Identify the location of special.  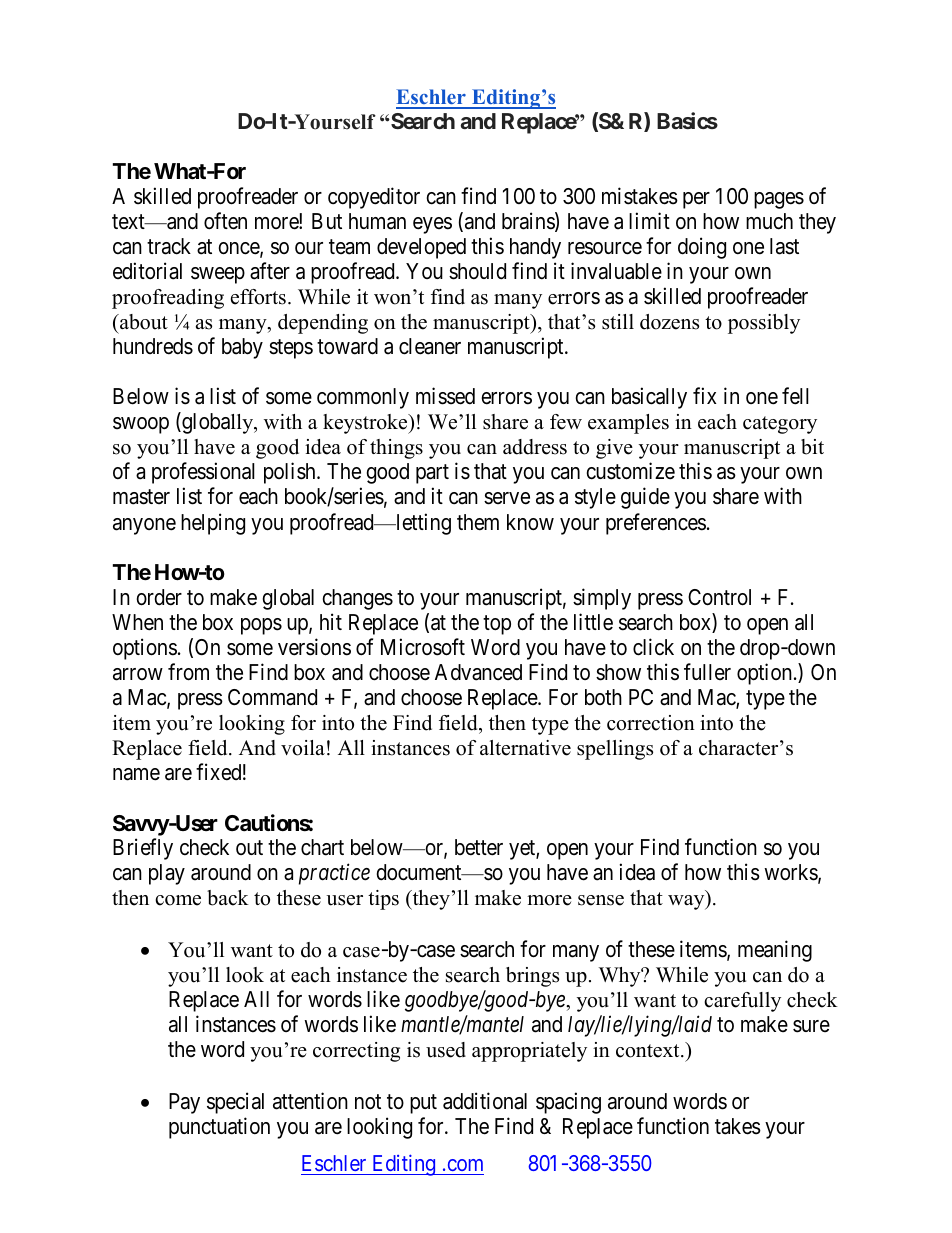
(235, 1103).
